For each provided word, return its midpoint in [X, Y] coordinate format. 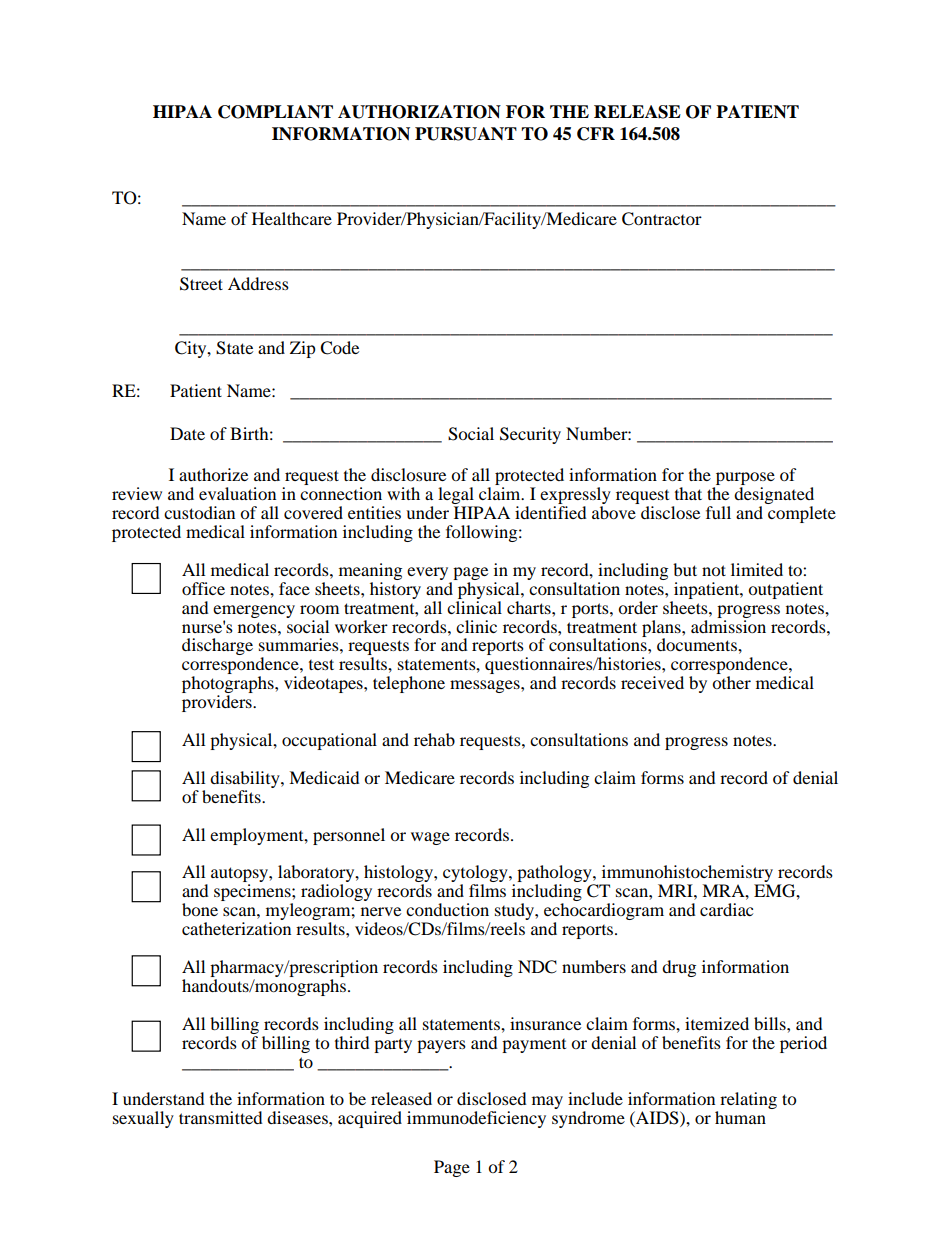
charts [530, 607]
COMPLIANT [275, 112]
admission [728, 625]
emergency [254, 611]
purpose [744, 480]
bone [200, 909]
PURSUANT [466, 134]
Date [187, 433]
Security [530, 435]
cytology [476, 875]
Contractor [662, 219]
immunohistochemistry [686, 875]
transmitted [221, 1117]
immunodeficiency [476, 1119]
